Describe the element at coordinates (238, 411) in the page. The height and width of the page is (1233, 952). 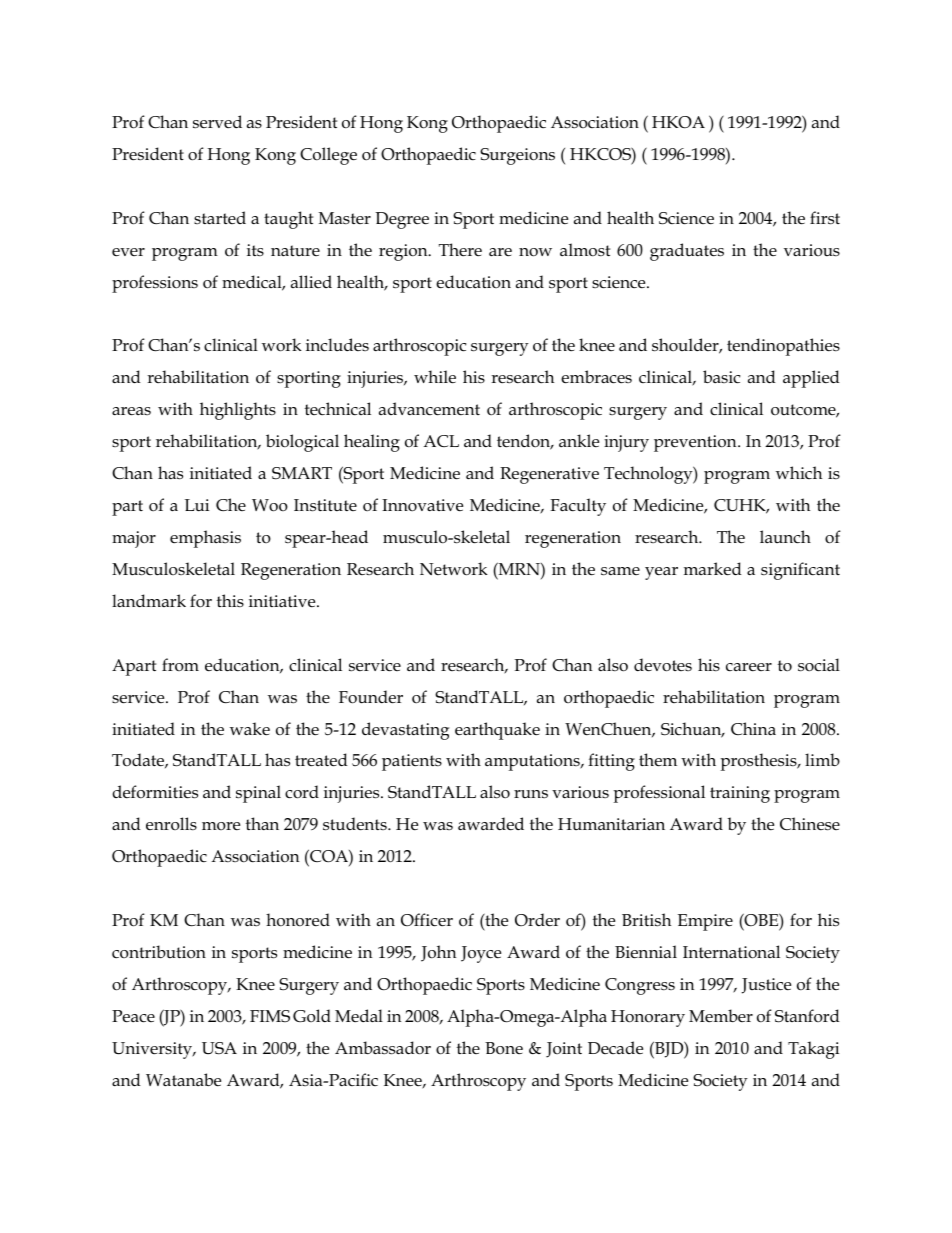
I see `highlights` at that location.
